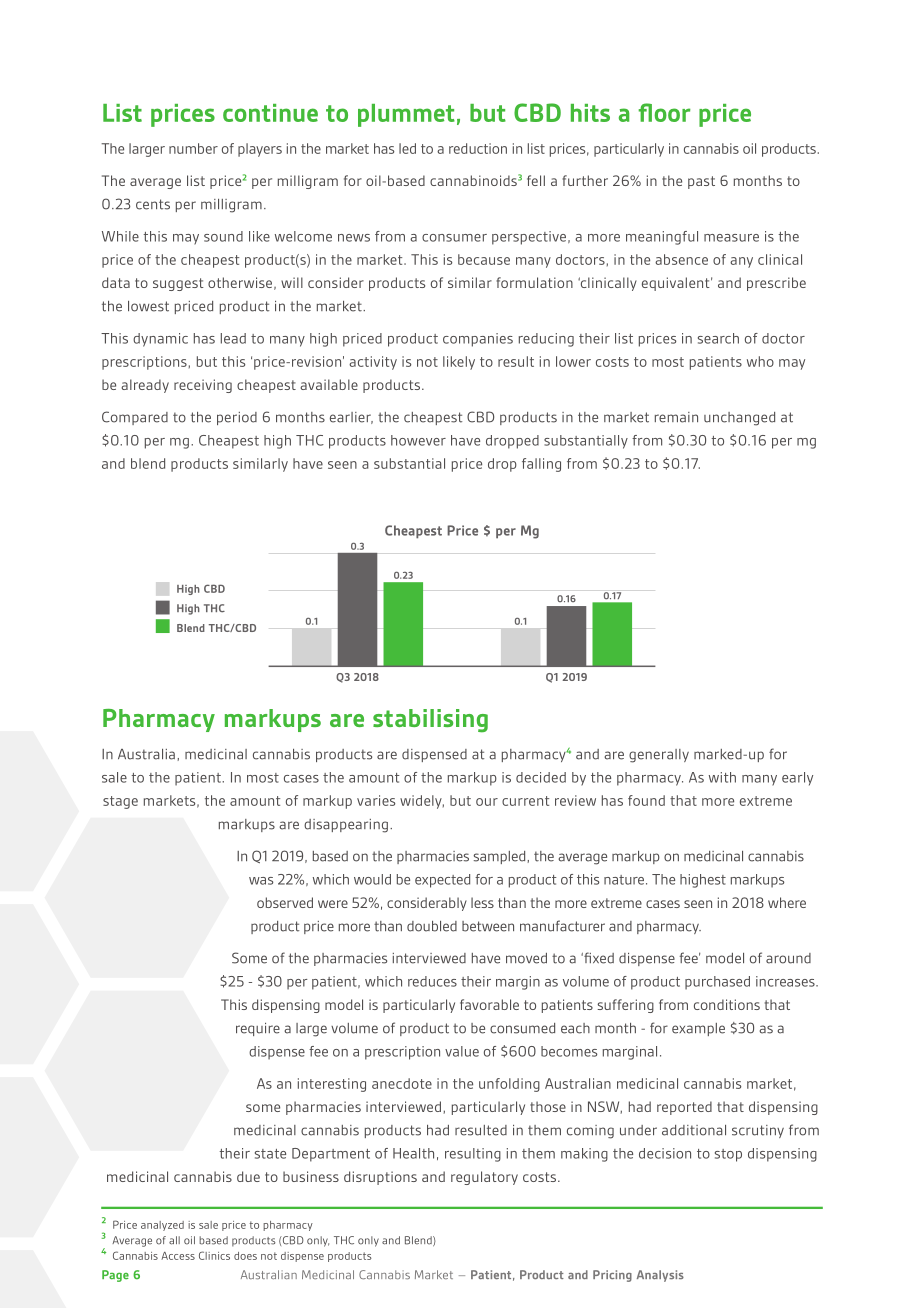 The height and width of the screenshot is (1308, 924). Describe the element at coordinates (214, 1255) in the screenshot. I see `Clinics` at that location.
